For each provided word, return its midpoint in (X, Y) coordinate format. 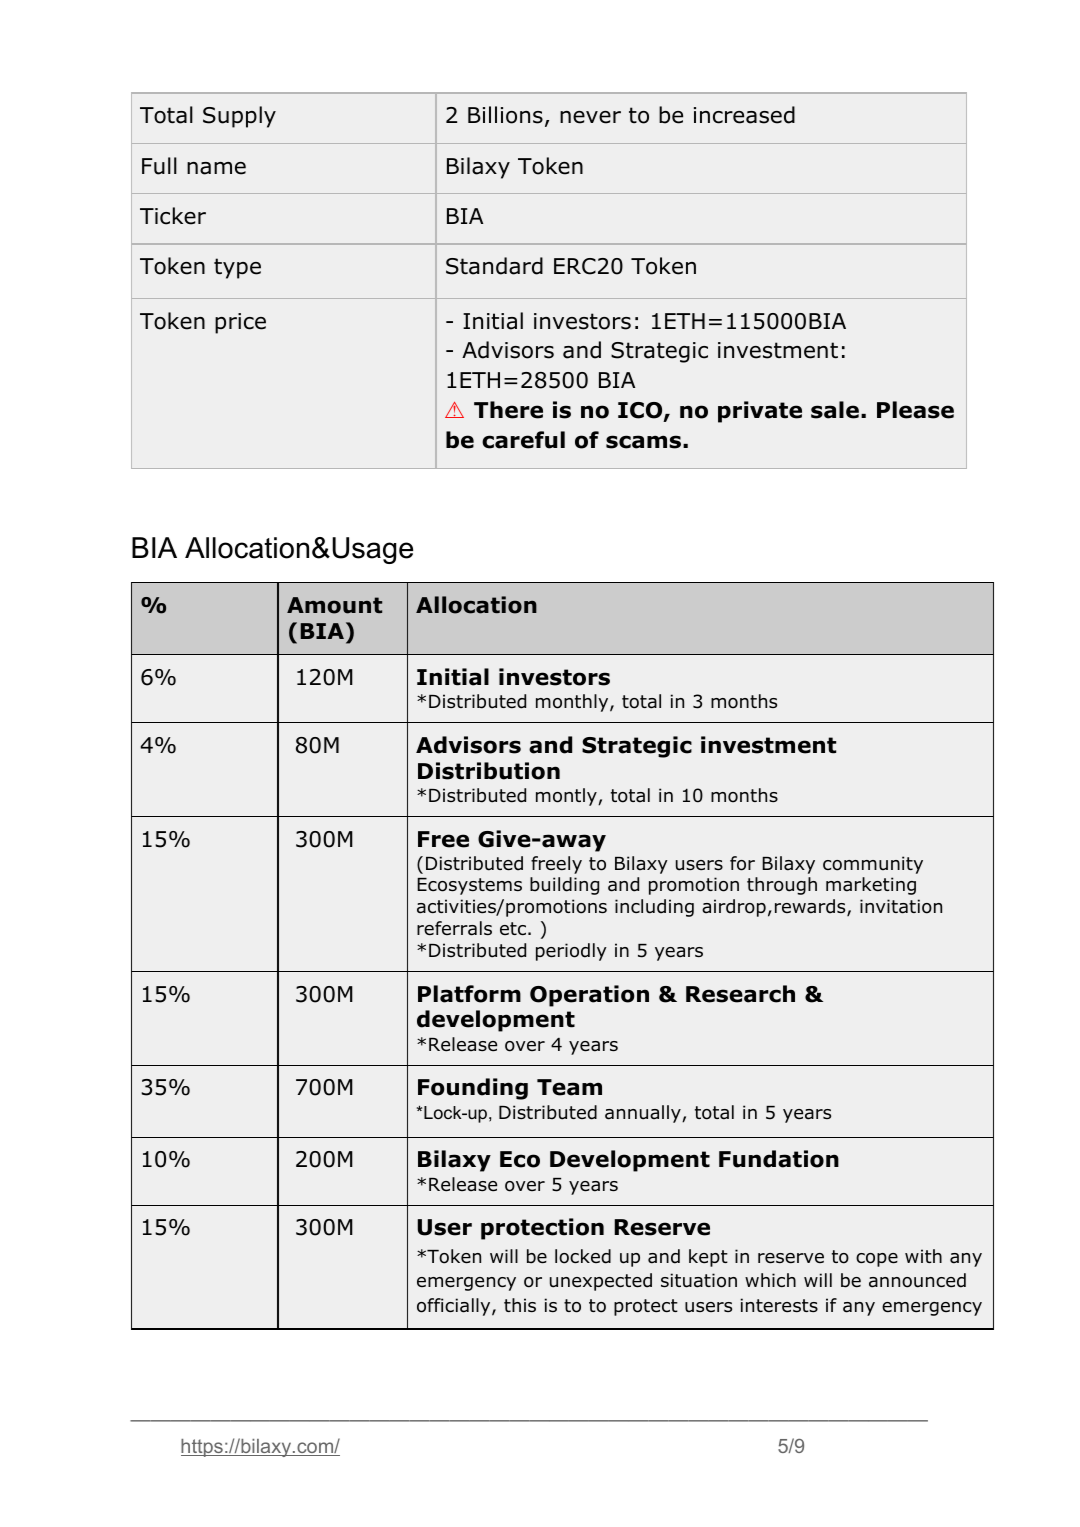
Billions (505, 115)
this (520, 1305)
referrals (454, 928)
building (564, 886)
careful (523, 440)
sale (835, 410)
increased (744, 115)
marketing (871, 886)
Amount (334, 605)
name (216, 168)
